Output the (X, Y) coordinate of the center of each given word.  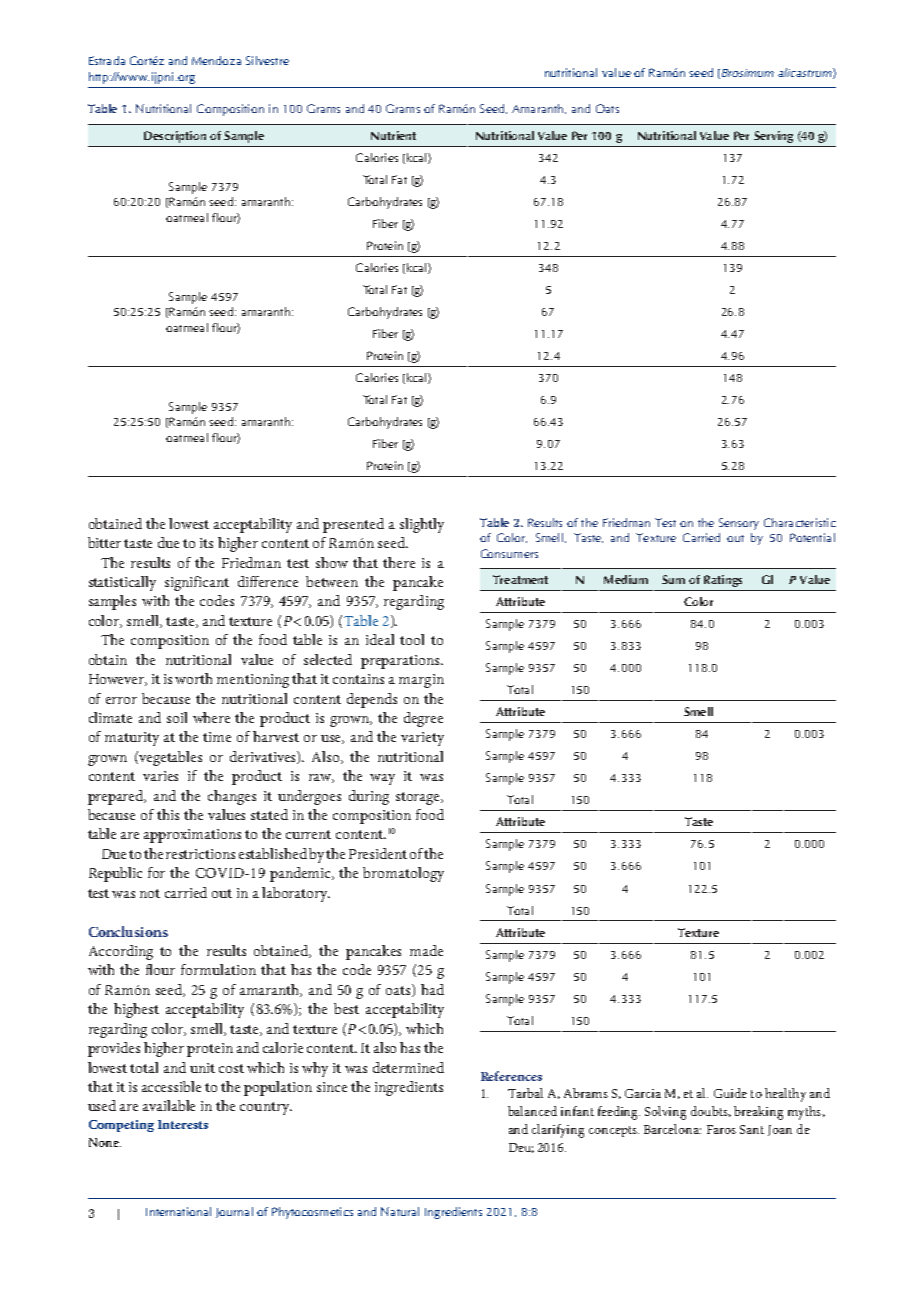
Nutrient (393, 135)
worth (193, 678)
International (178, 1211)
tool (412, 639)
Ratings (723, 581)
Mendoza (216, 60)
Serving (773, 137)
